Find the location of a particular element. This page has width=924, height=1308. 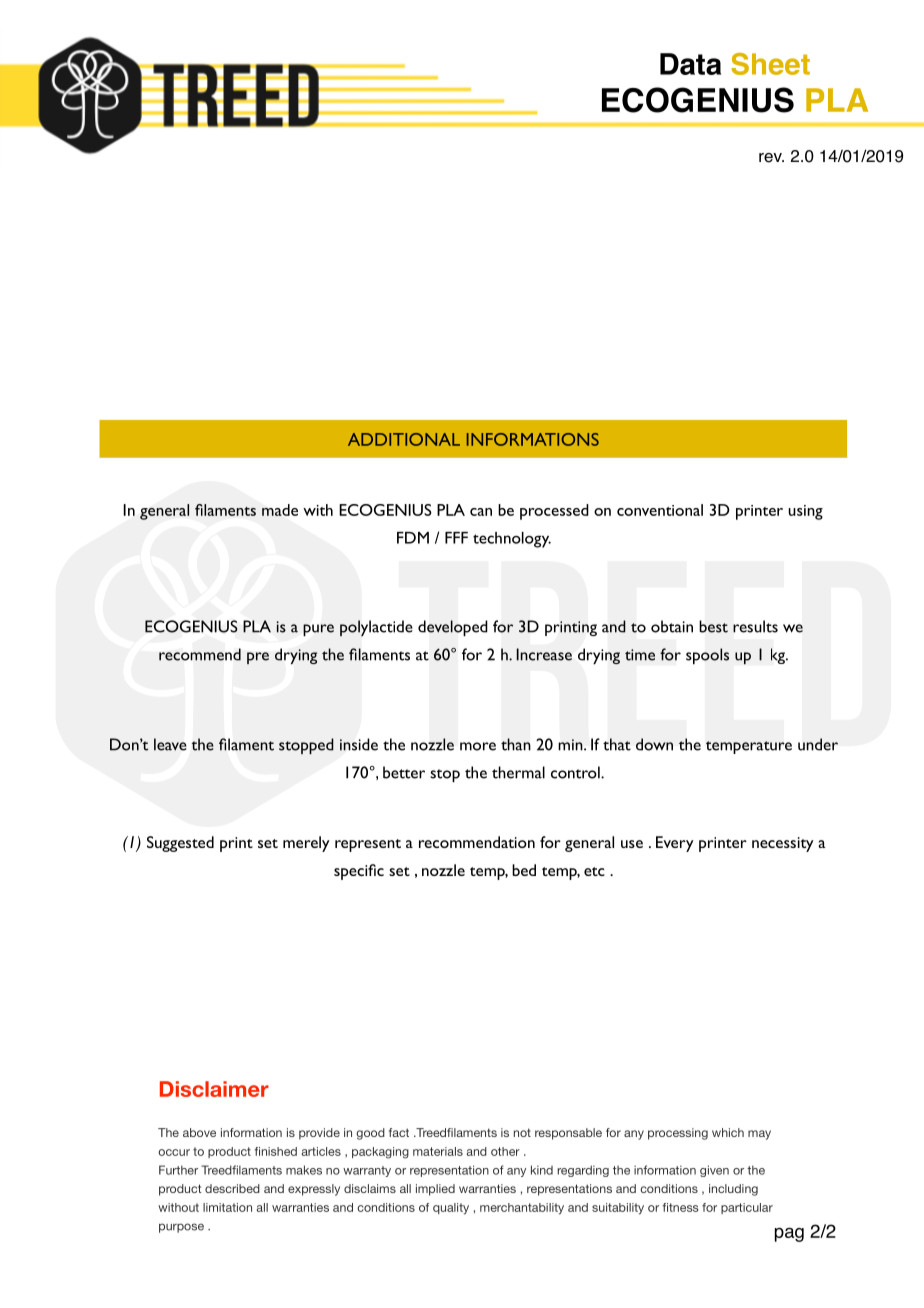

merely is located at coordinates (306, 844).
